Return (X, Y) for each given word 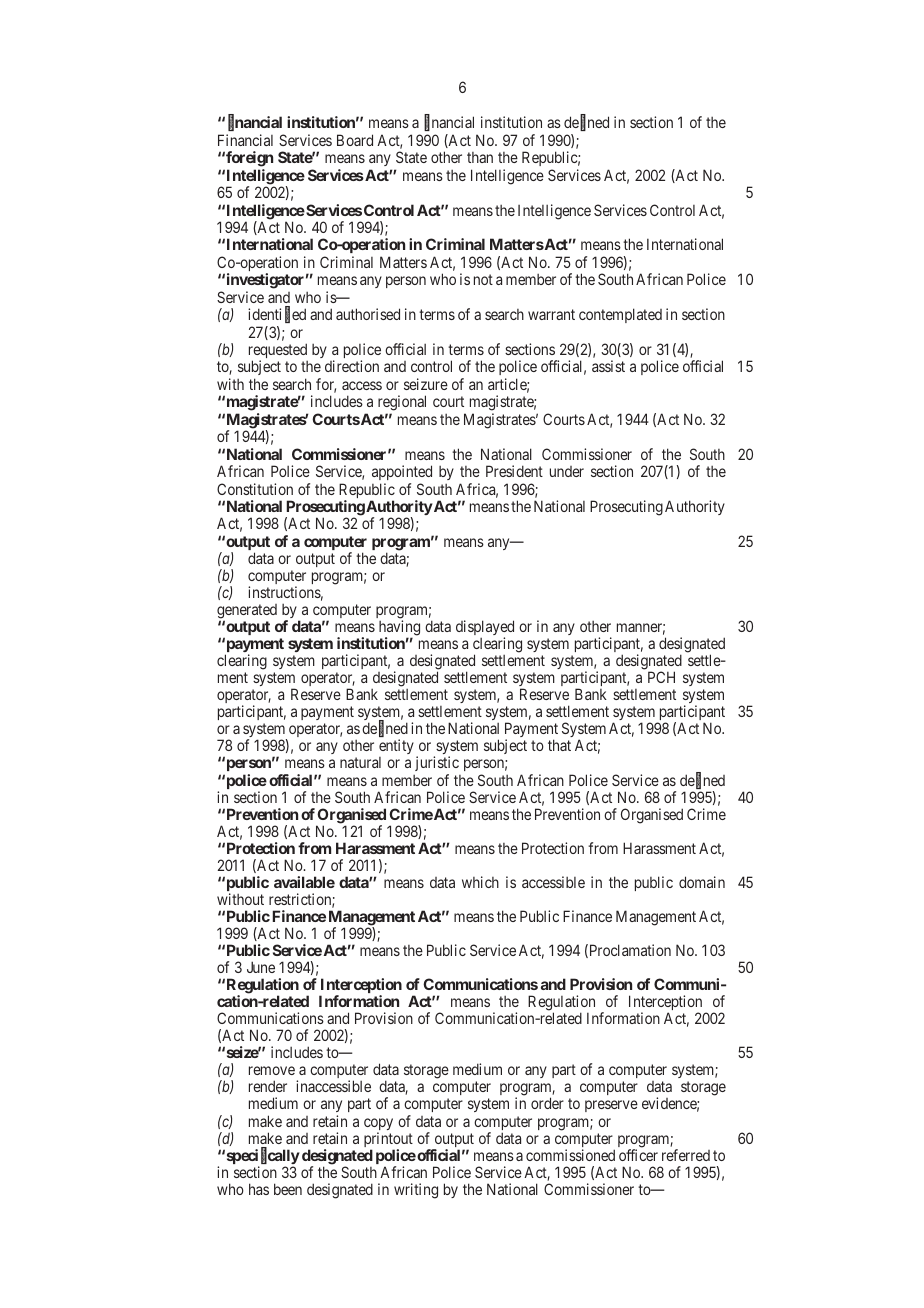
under (567, 471)
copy (378, 1125)
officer (638, 1155)
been (288, 1189)
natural (360, 762)
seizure (426, 384)
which (480, 882)
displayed (485, 629)
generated (247, 612)
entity (396, 748)
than (480, 157)
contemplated (620, 315)
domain (702, 882)
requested (278, 352)
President (514, 471)
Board (355, 140)
